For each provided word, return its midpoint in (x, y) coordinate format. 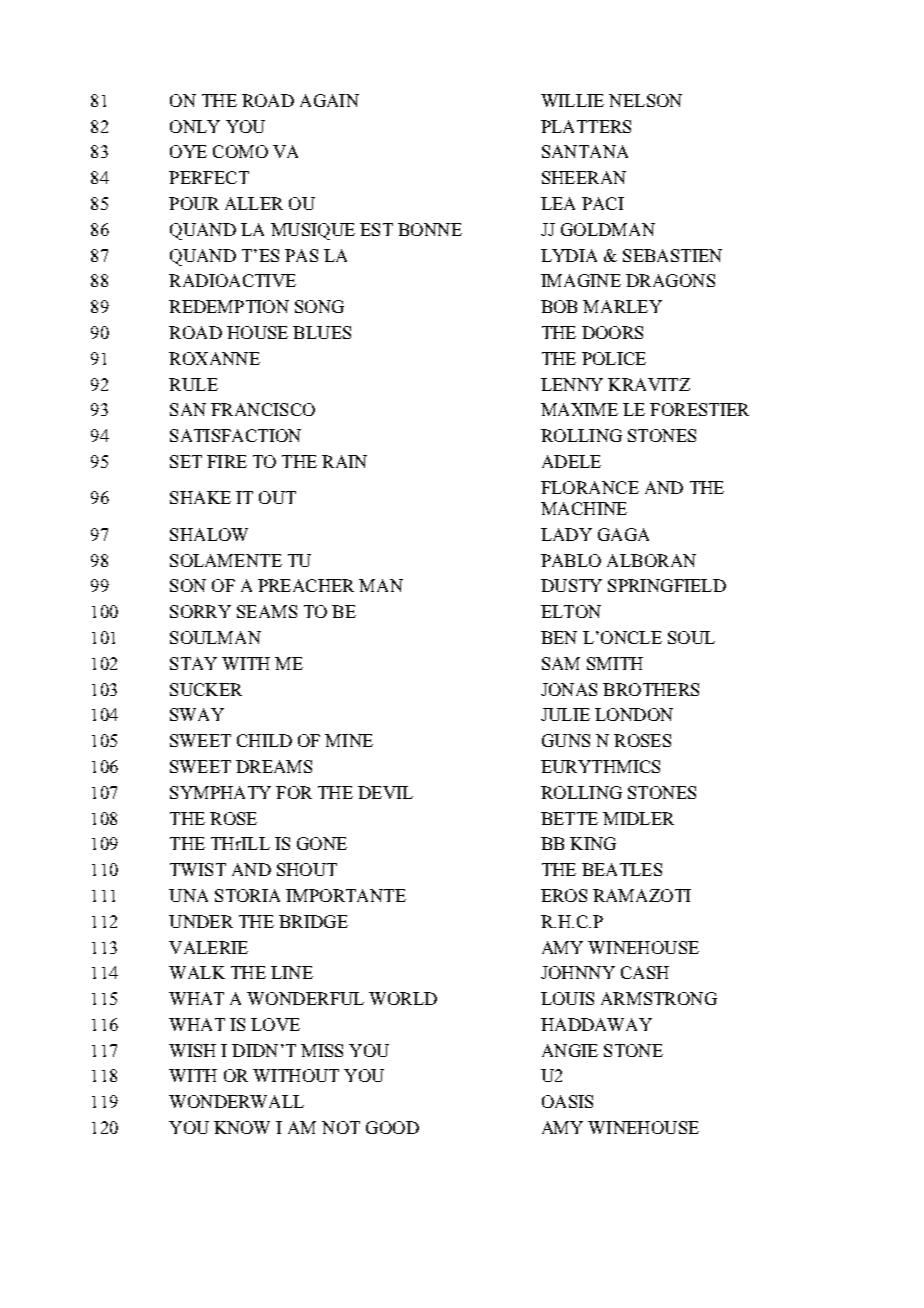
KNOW (242, 1127)
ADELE (571, 461)
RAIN (344, 461)
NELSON (645, 100)
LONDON (634, 714)
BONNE (430, 229)
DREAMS (274, 766)
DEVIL (385, 792)
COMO (240, 151)
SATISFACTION (235, 435)
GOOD (392, 1127)
